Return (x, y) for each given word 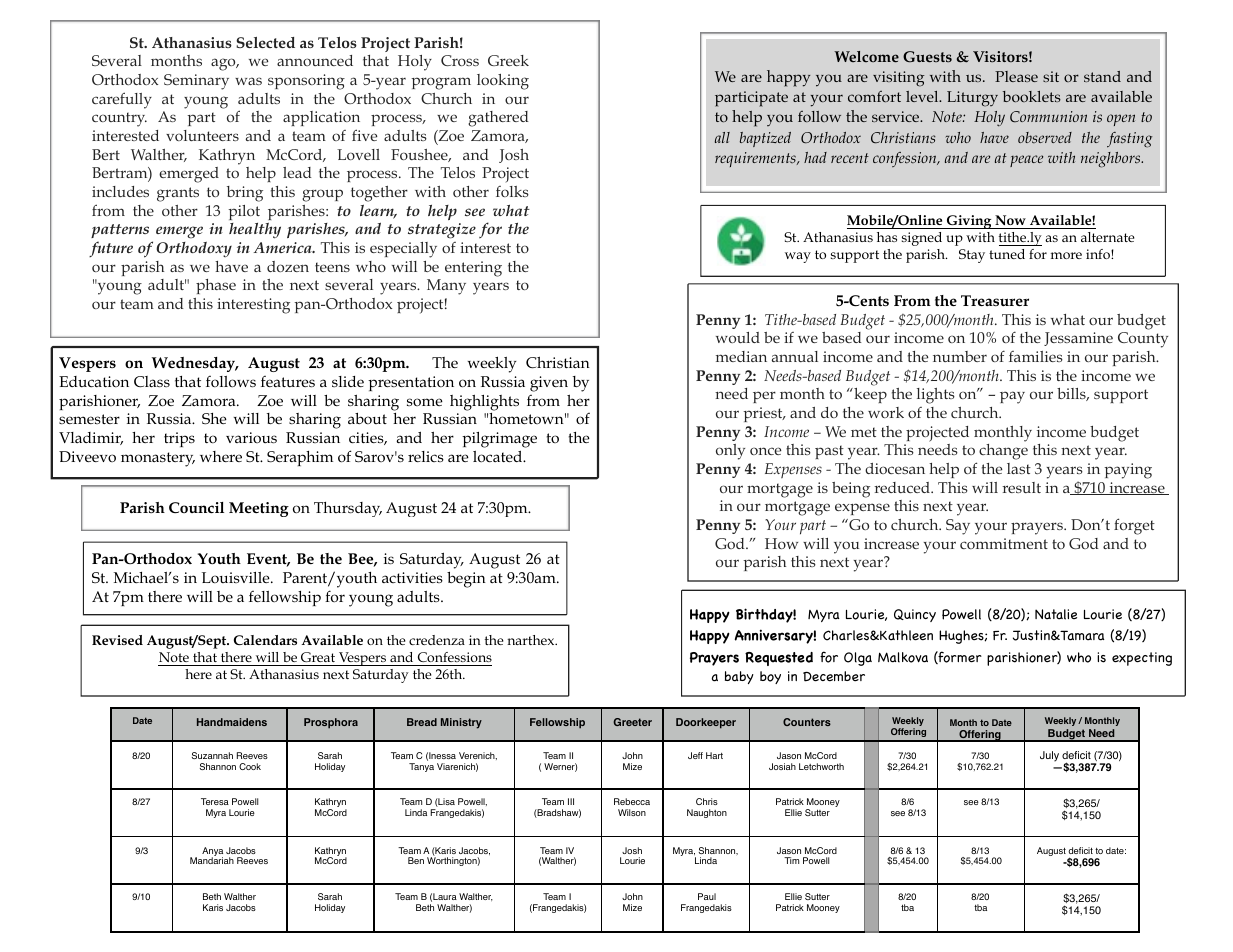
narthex (532, 640)
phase (216, 286)
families (1036, 356)
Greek (508, 60)
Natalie (1056, 614)
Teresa (215, 801)
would (738, 337)
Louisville (237, 578)
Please (1016, 76)
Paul (707, 896)
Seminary (196, 82)
